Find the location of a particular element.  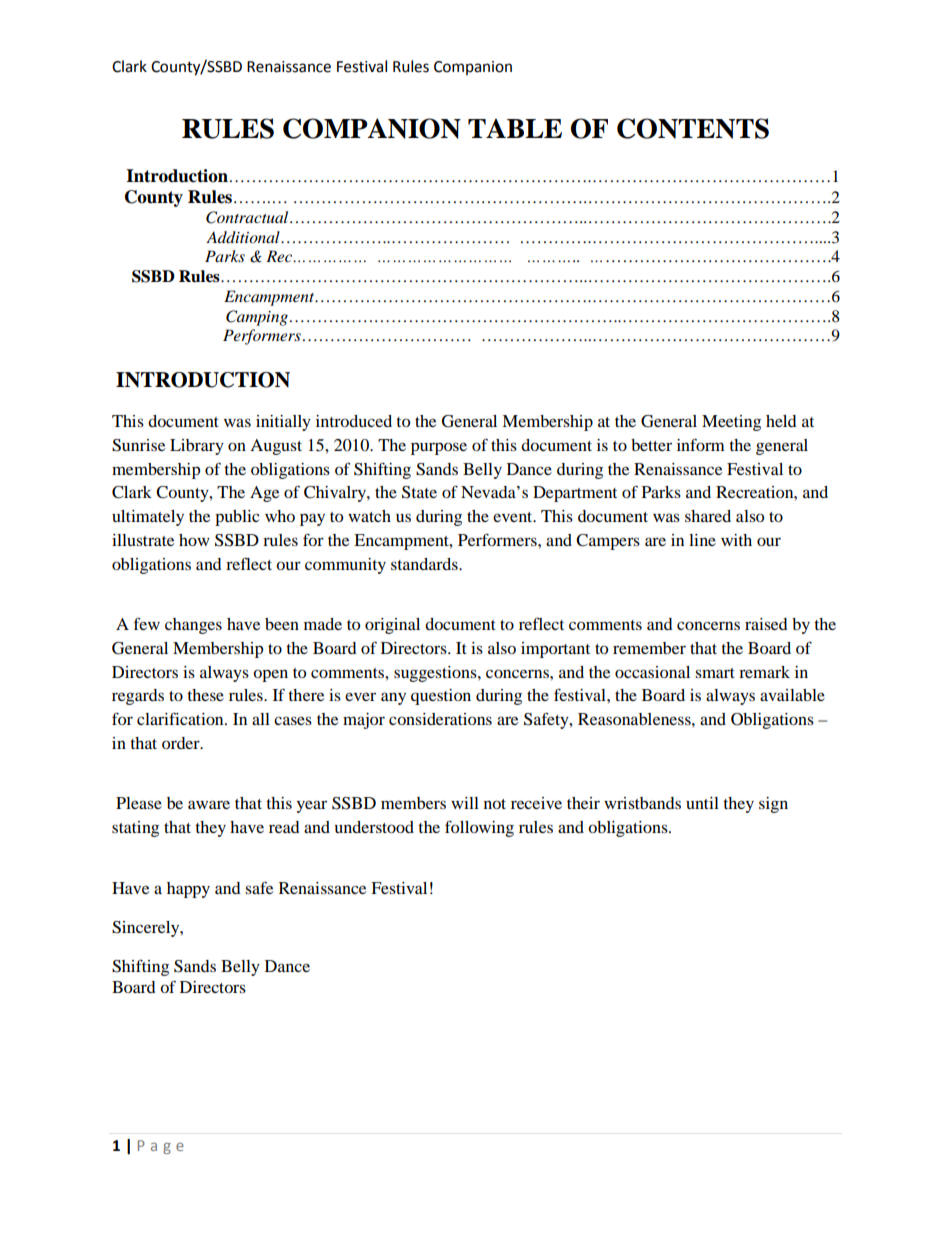

smart is located at coordinates (715, 673).
